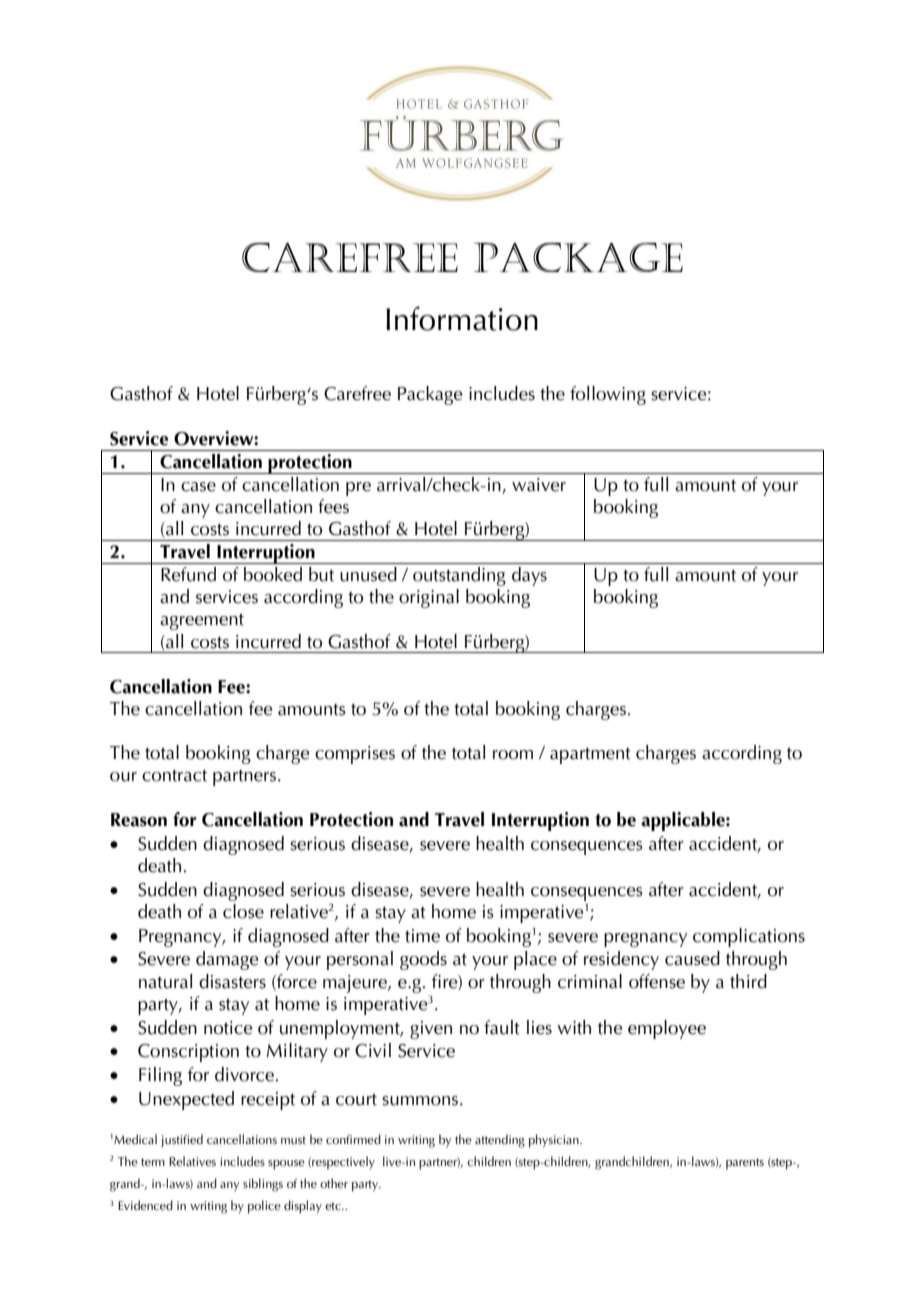  Describe the element at coordinates (263, 1185) in the screenshot. I see `siblings` at that location.
